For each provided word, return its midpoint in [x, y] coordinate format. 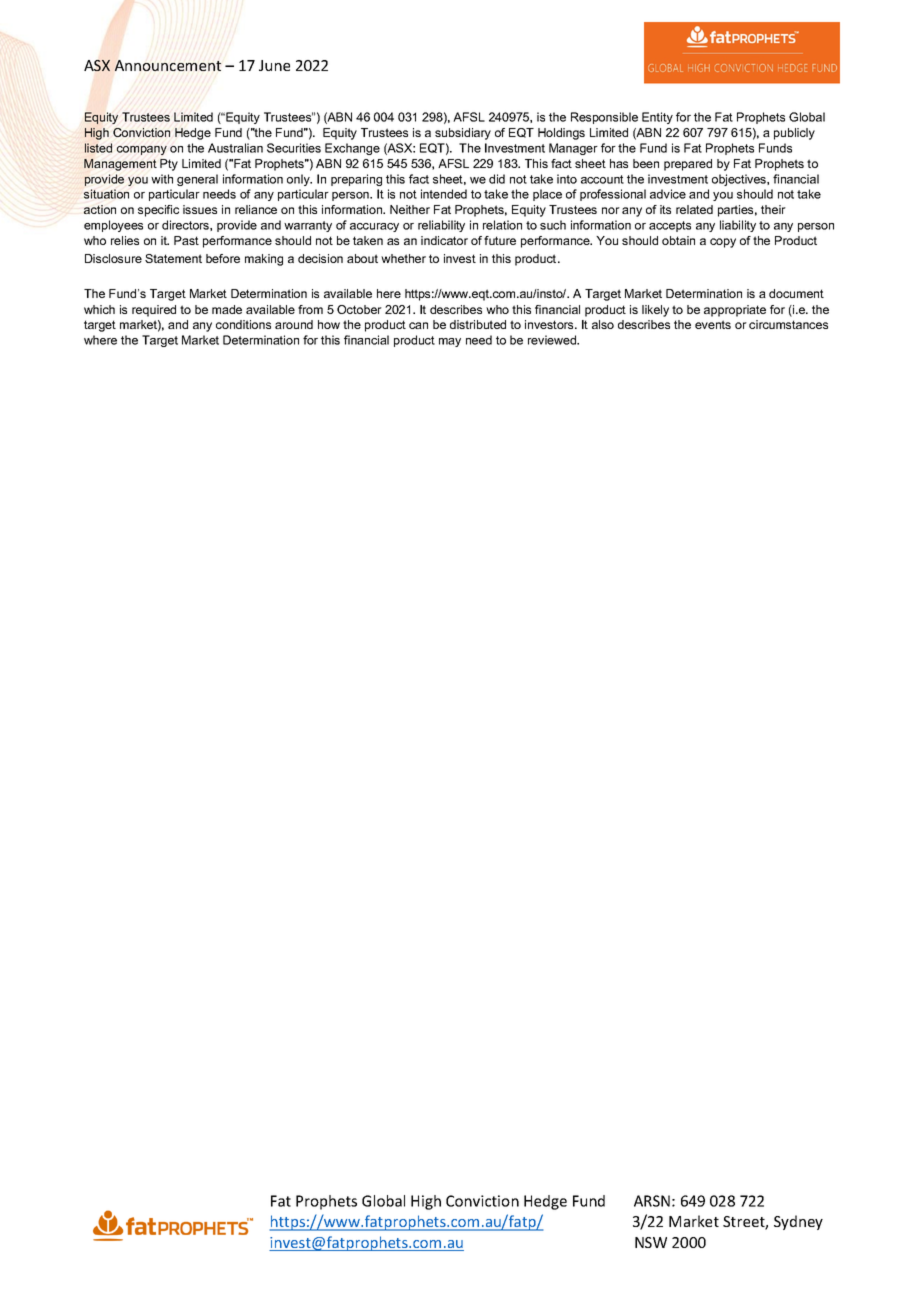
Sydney [798, 1222]
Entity [657, 118]
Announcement [168, 65]
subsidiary [463, 134]
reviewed [553, 340]
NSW [651, 1242]
